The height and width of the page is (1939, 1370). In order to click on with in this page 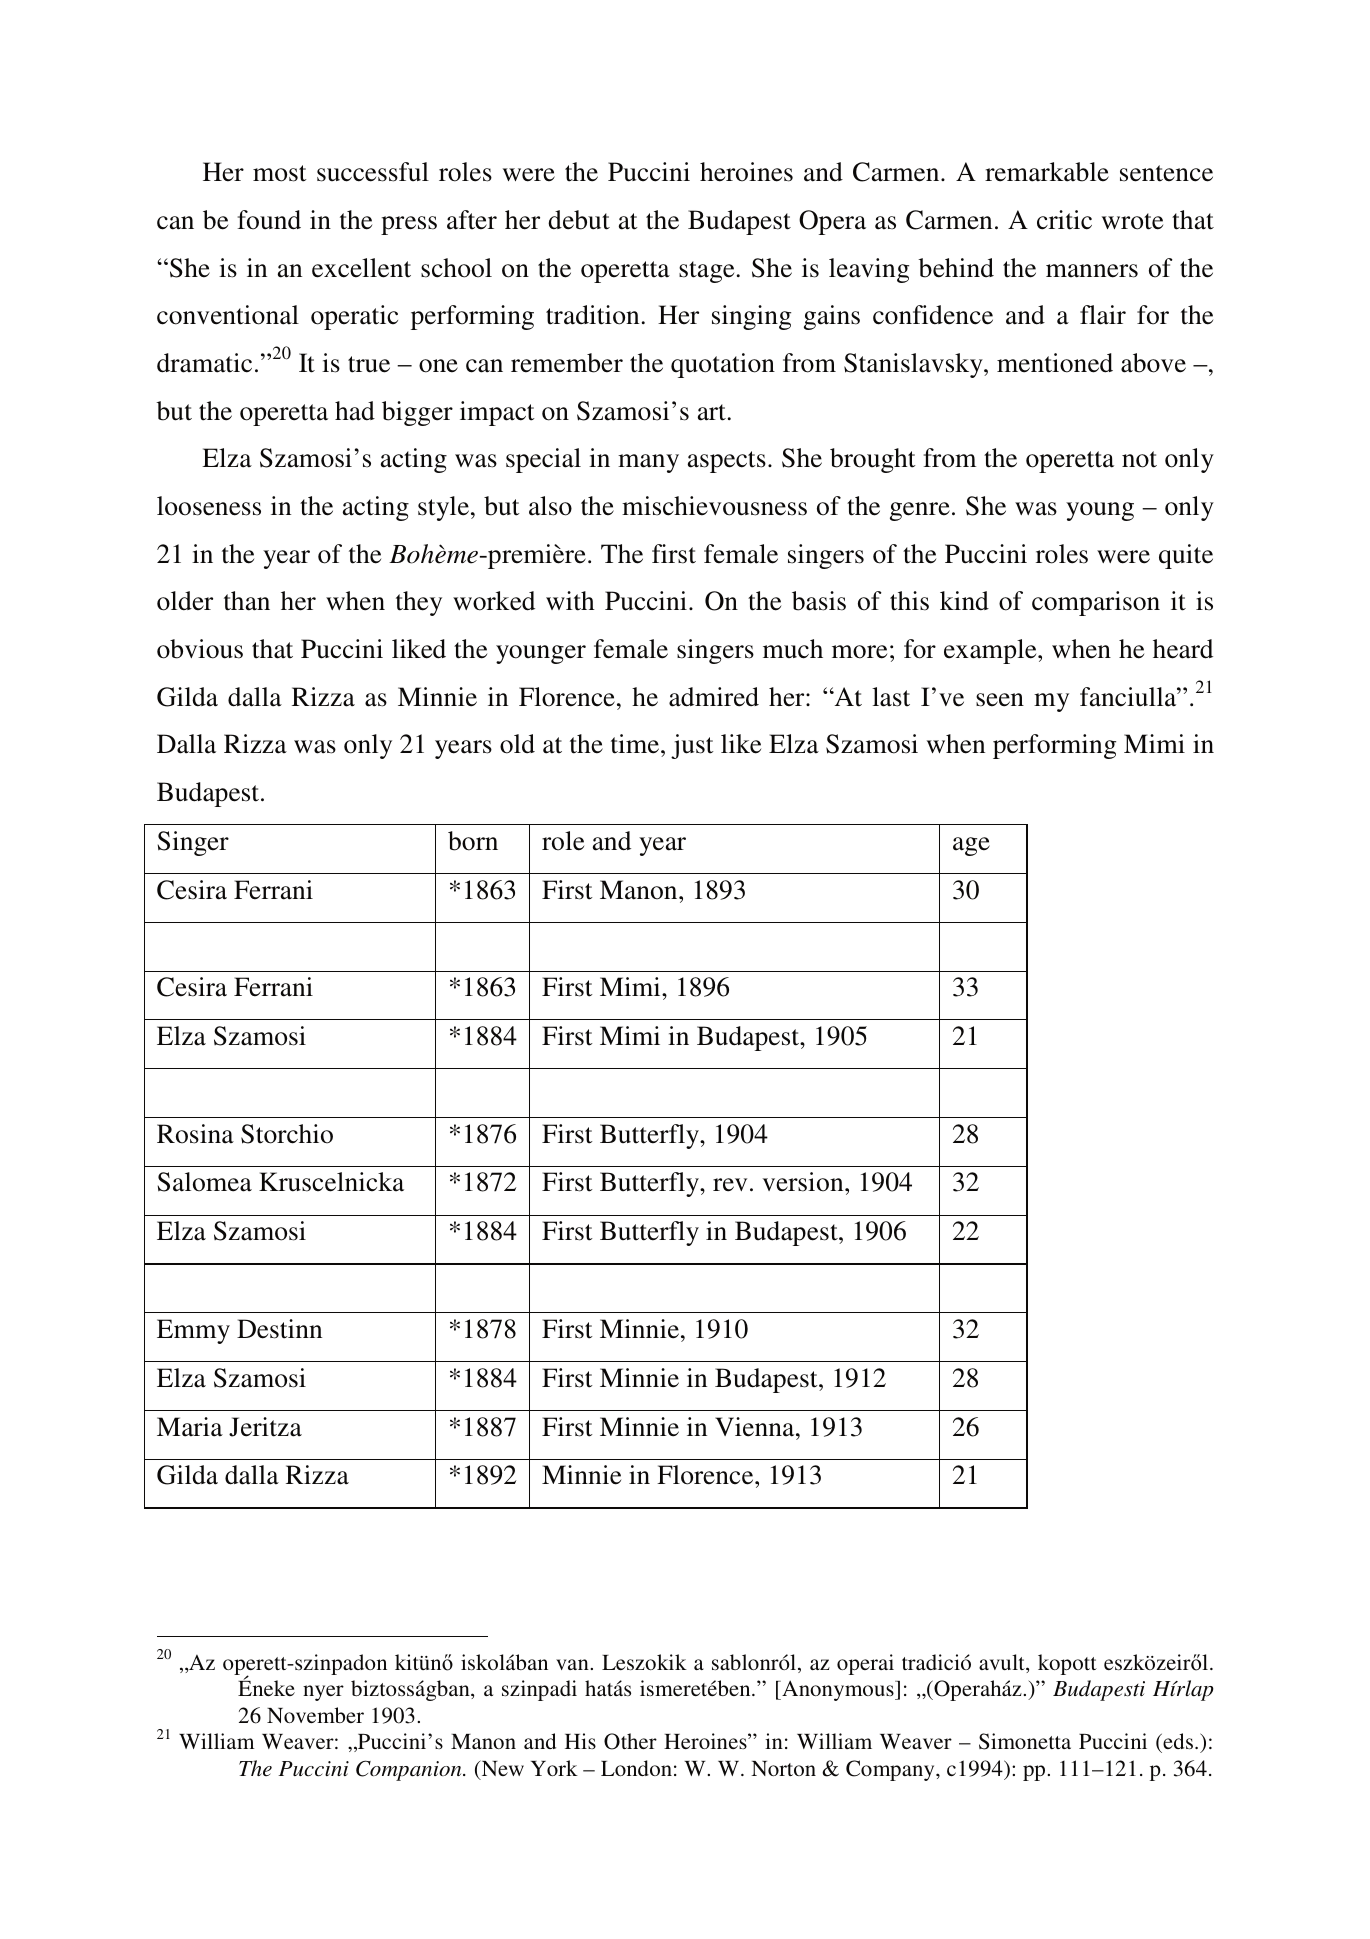, I will do `click(570, 601)`.
